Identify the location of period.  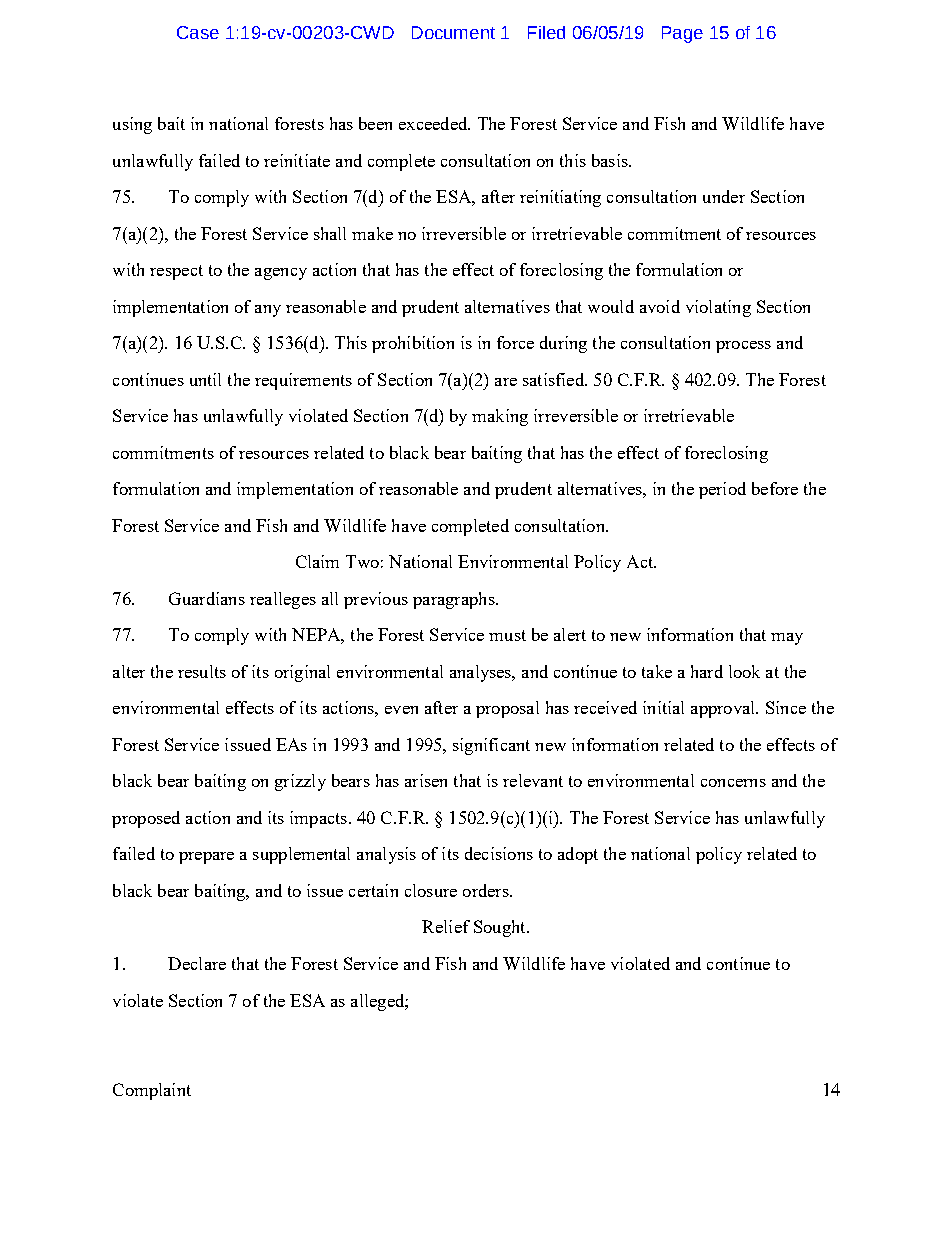
(722, 490).
